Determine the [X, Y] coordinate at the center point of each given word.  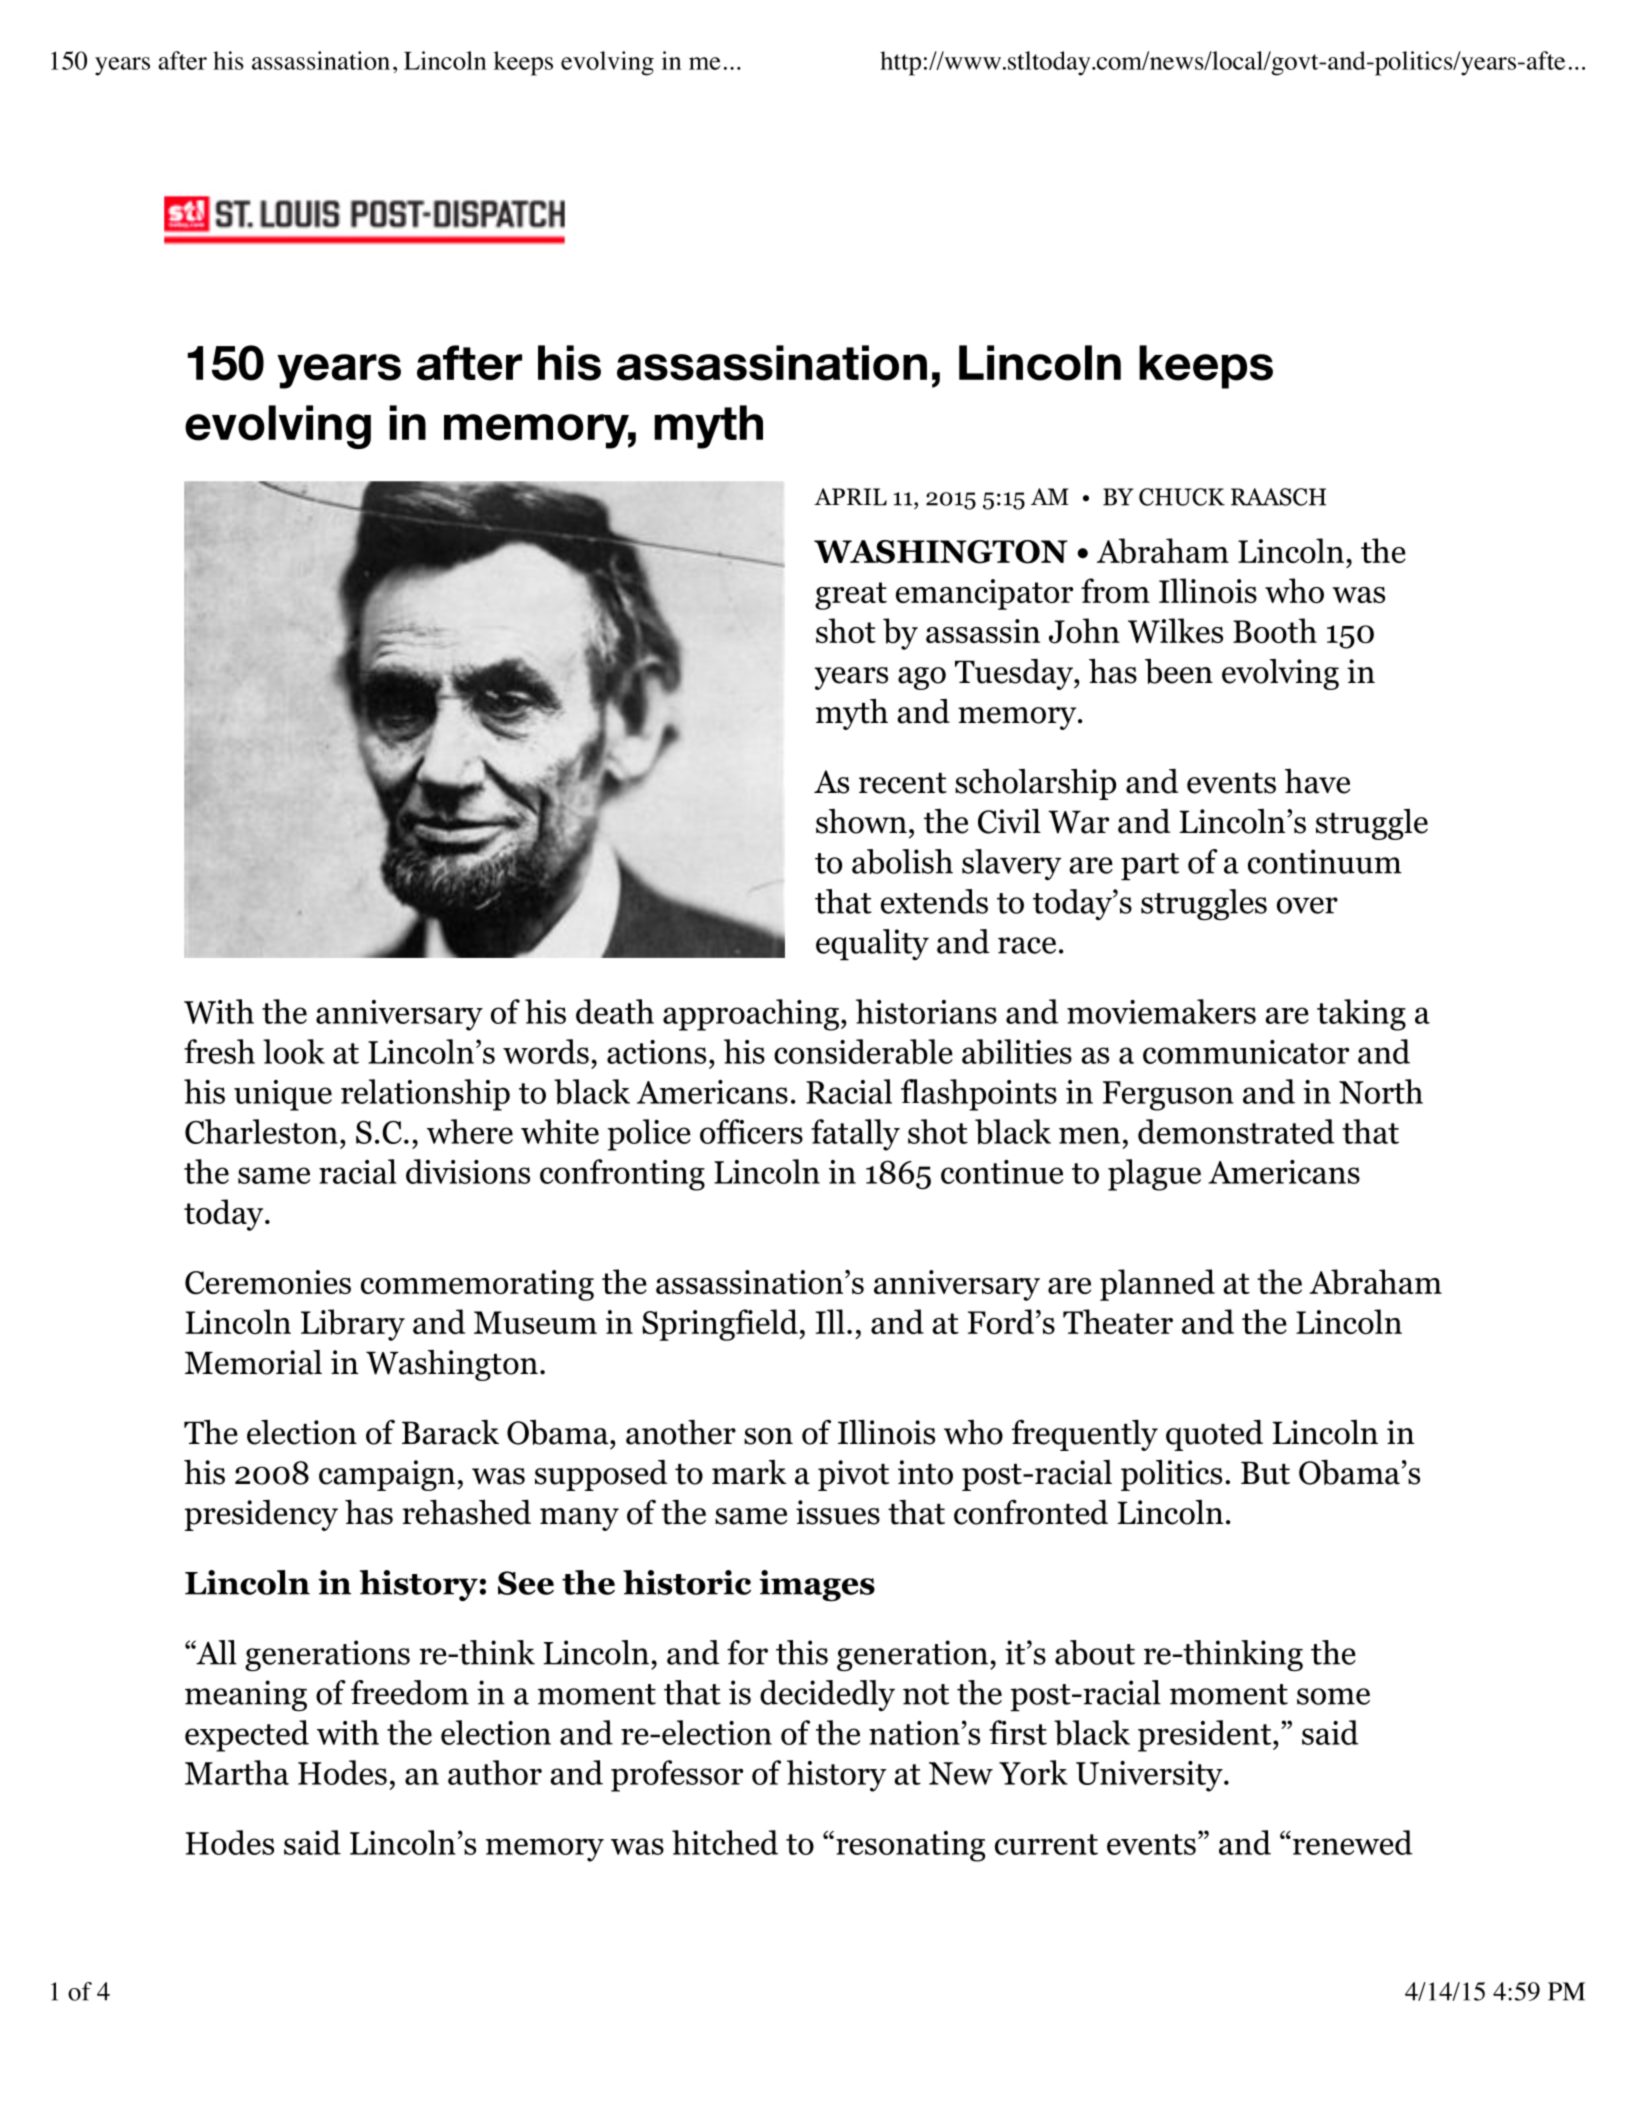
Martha [237, 1772]
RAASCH [1278, 497]
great [851, 596]
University [1150, 1776]
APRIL [850, 497]
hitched [725, 1842]
